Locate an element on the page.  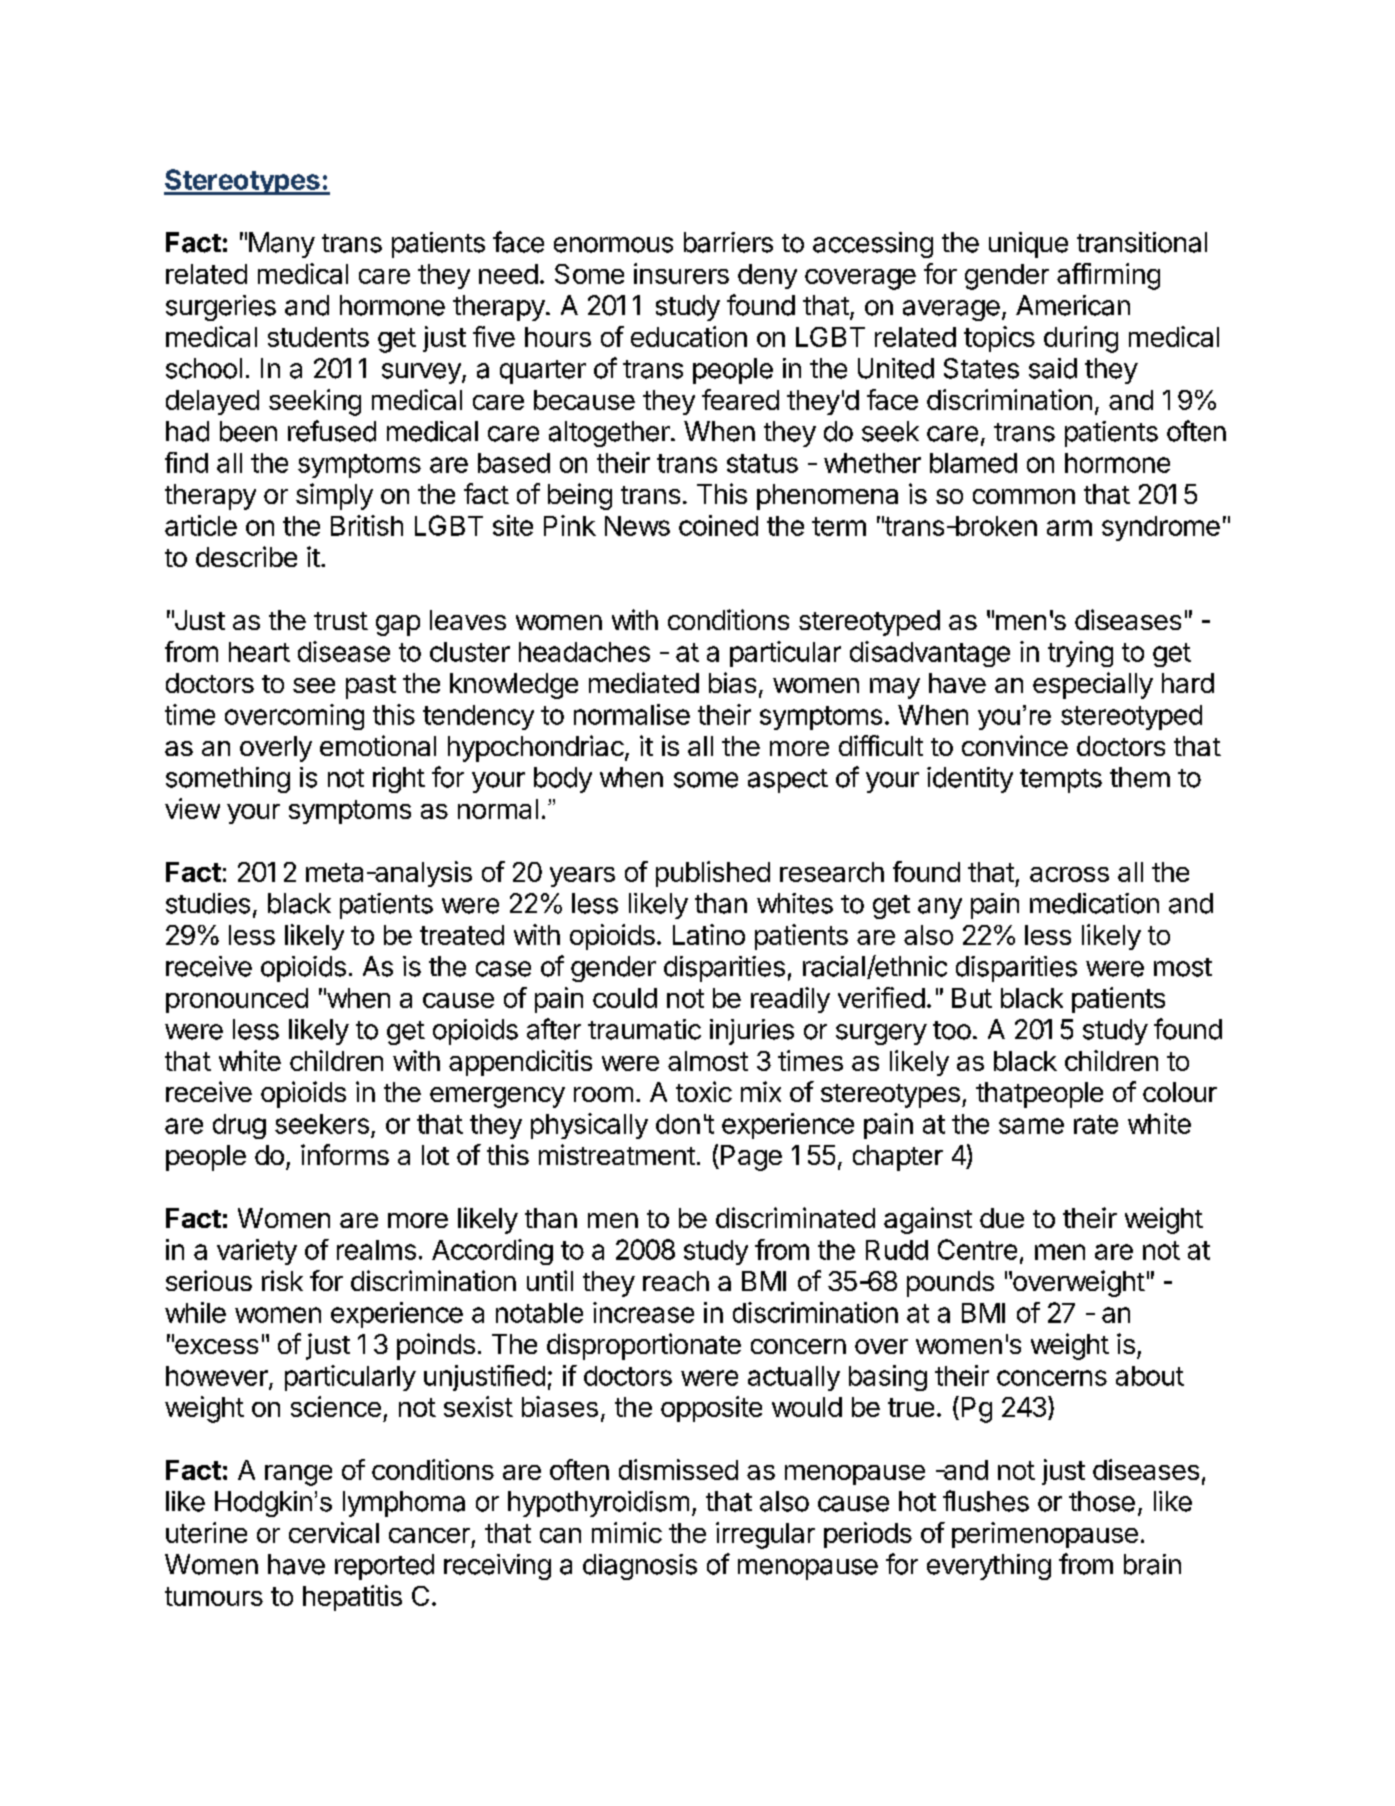
American is located at coordinates (1073, 305).
